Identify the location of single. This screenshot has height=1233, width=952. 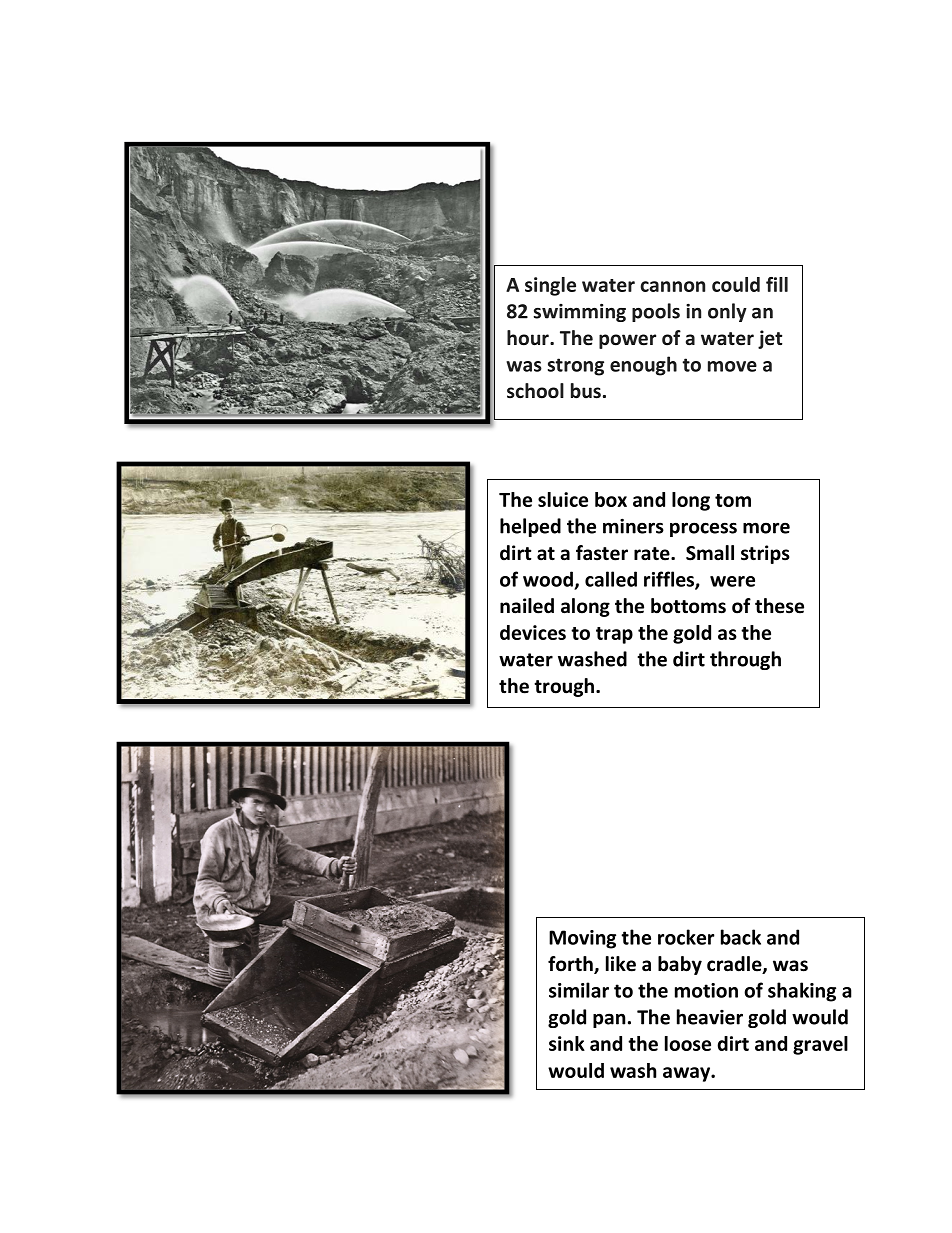
(550, 286).
